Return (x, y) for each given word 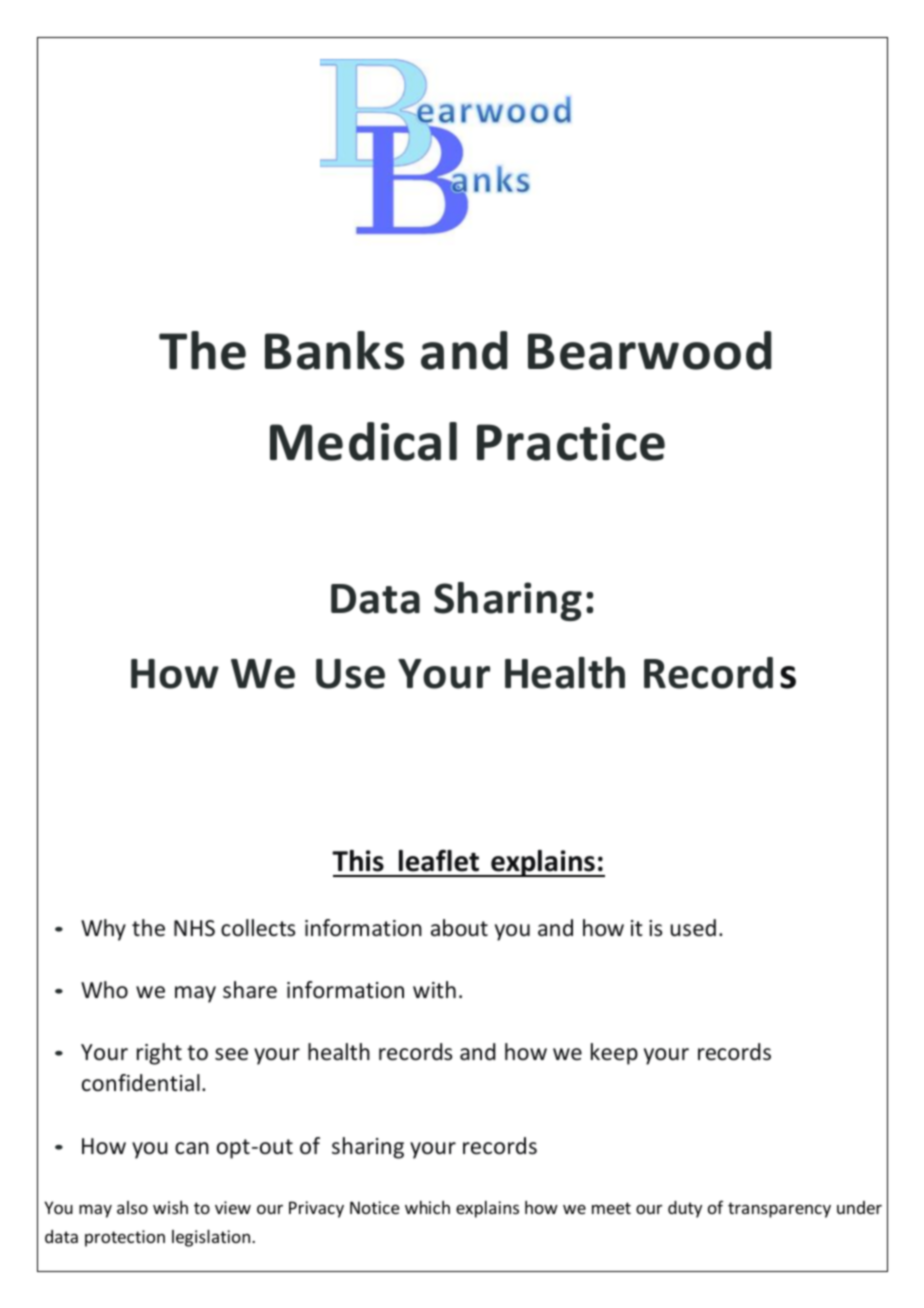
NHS (194, 928)
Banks (334, 350)
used (693, 928)
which (427, 1207)
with (434, 989)
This (358, 861)
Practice (571, 442)
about (459, 928)
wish (170, 1207)
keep (614, 1054)
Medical (363, 441)
